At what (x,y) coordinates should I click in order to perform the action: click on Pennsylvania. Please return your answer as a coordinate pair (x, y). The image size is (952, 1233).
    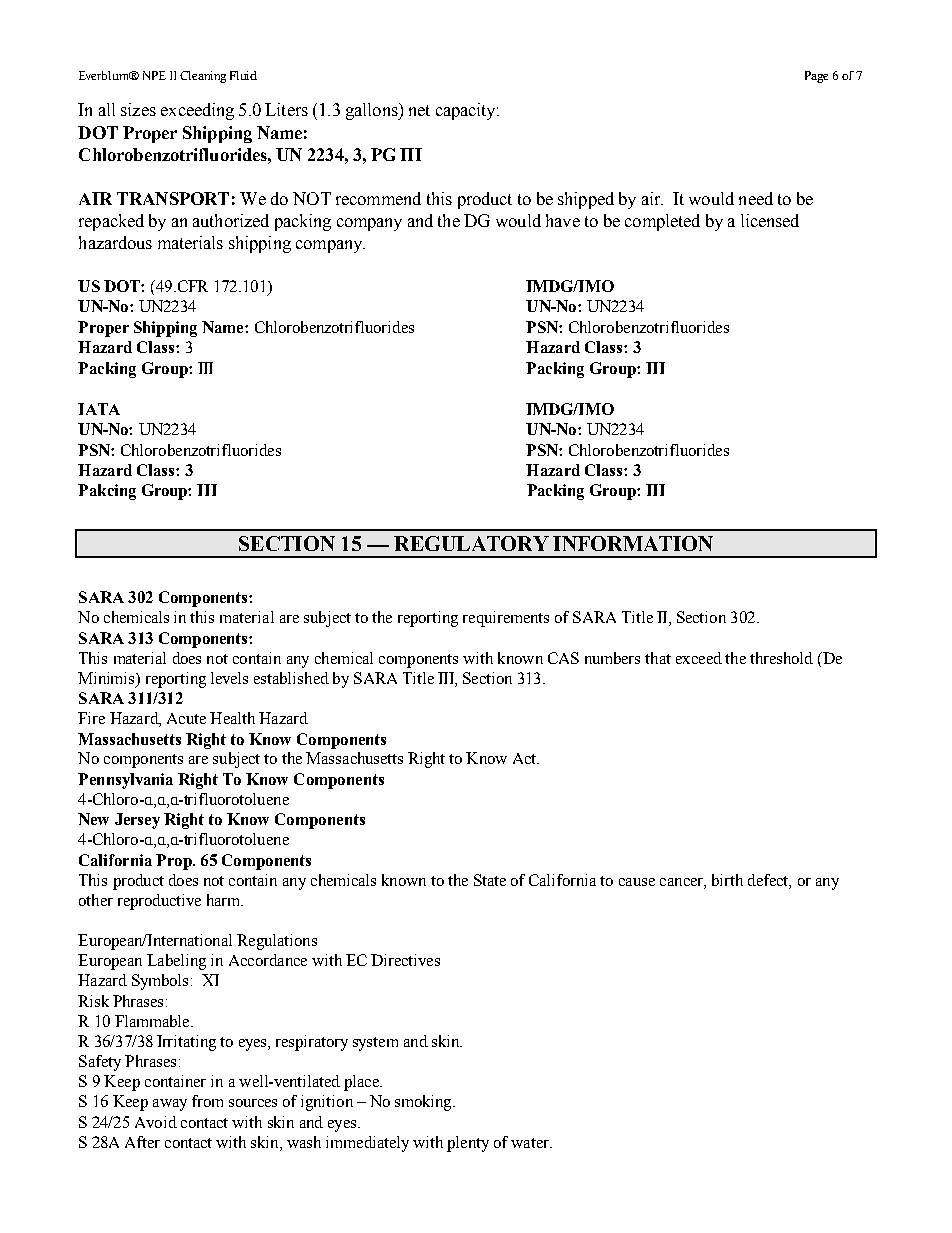
    Looking at the image, I should click on (125, 781).
